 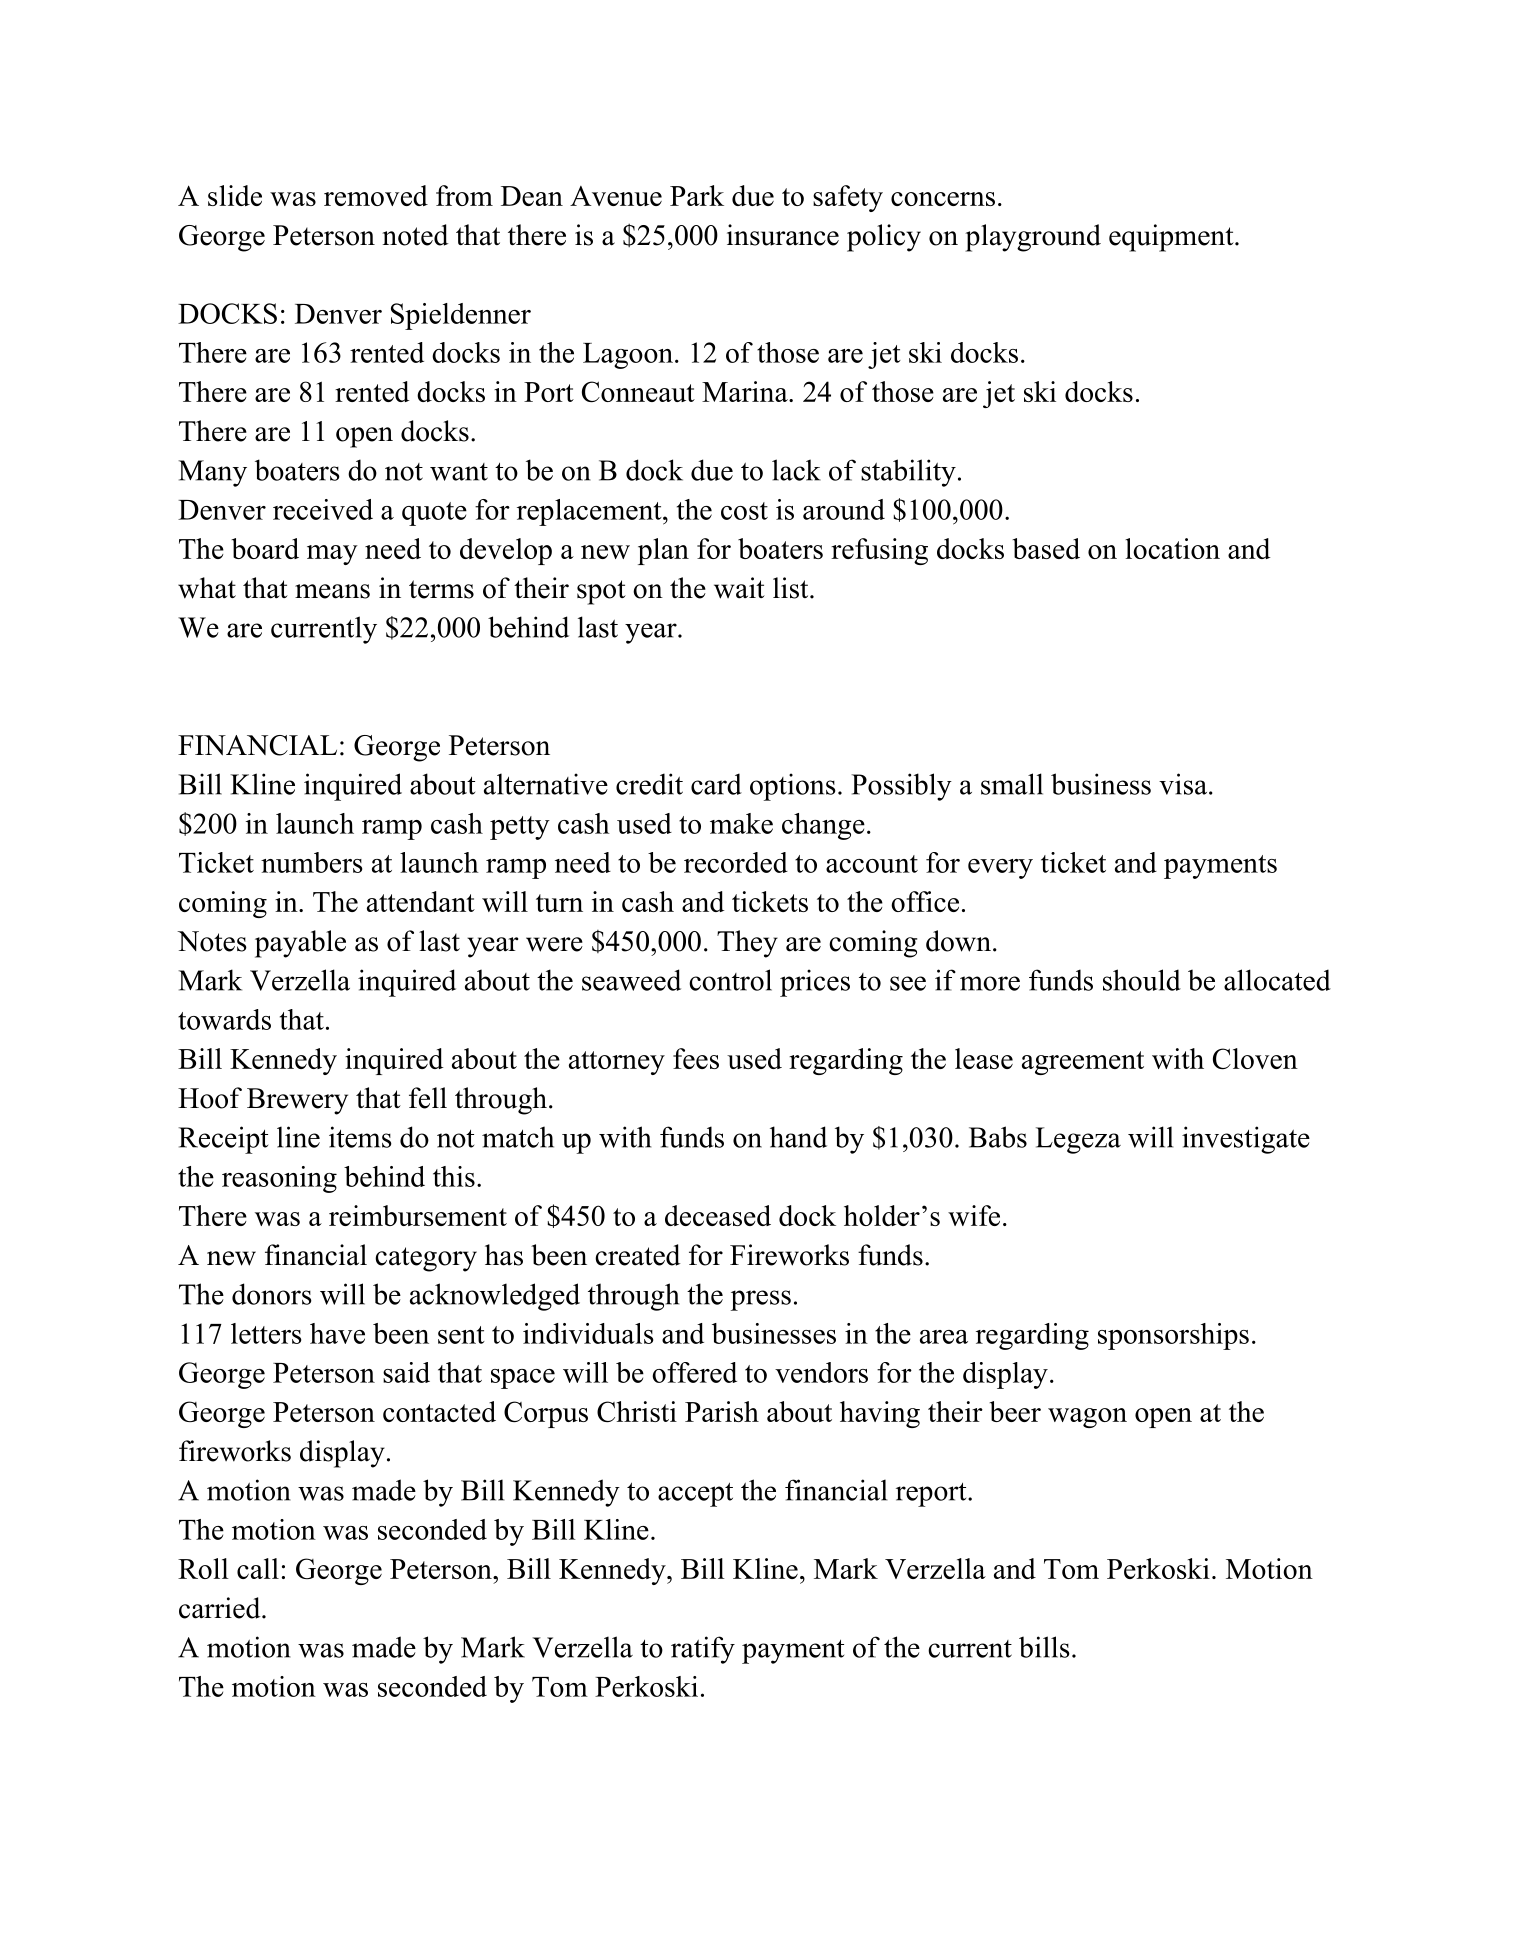 I want to click on hand, so click(x=798, y=1137).
